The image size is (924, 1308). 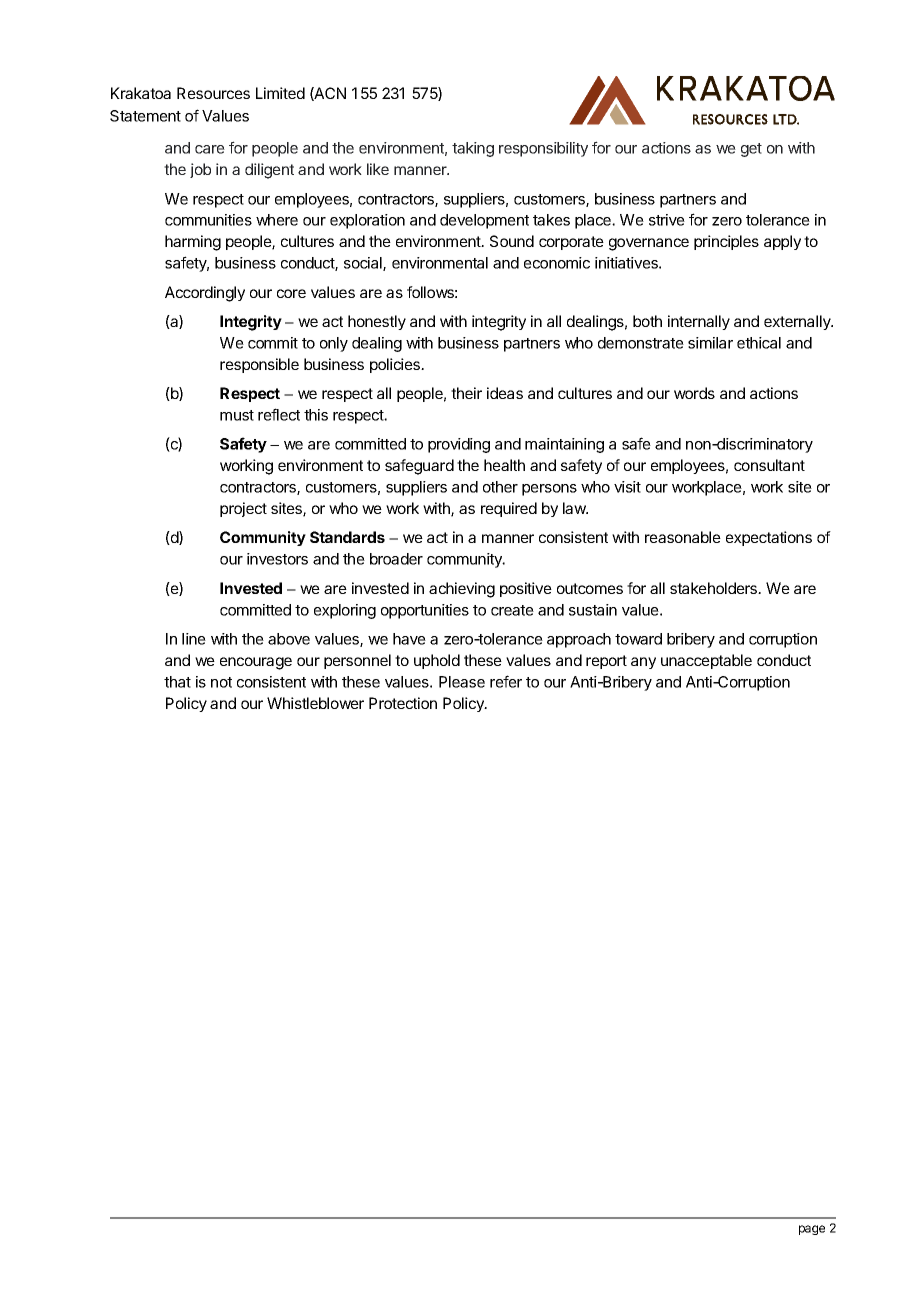 What do you see at coordinates (751, 150) in the screenshot?
I see `get` at bounding box center [751, 150].
